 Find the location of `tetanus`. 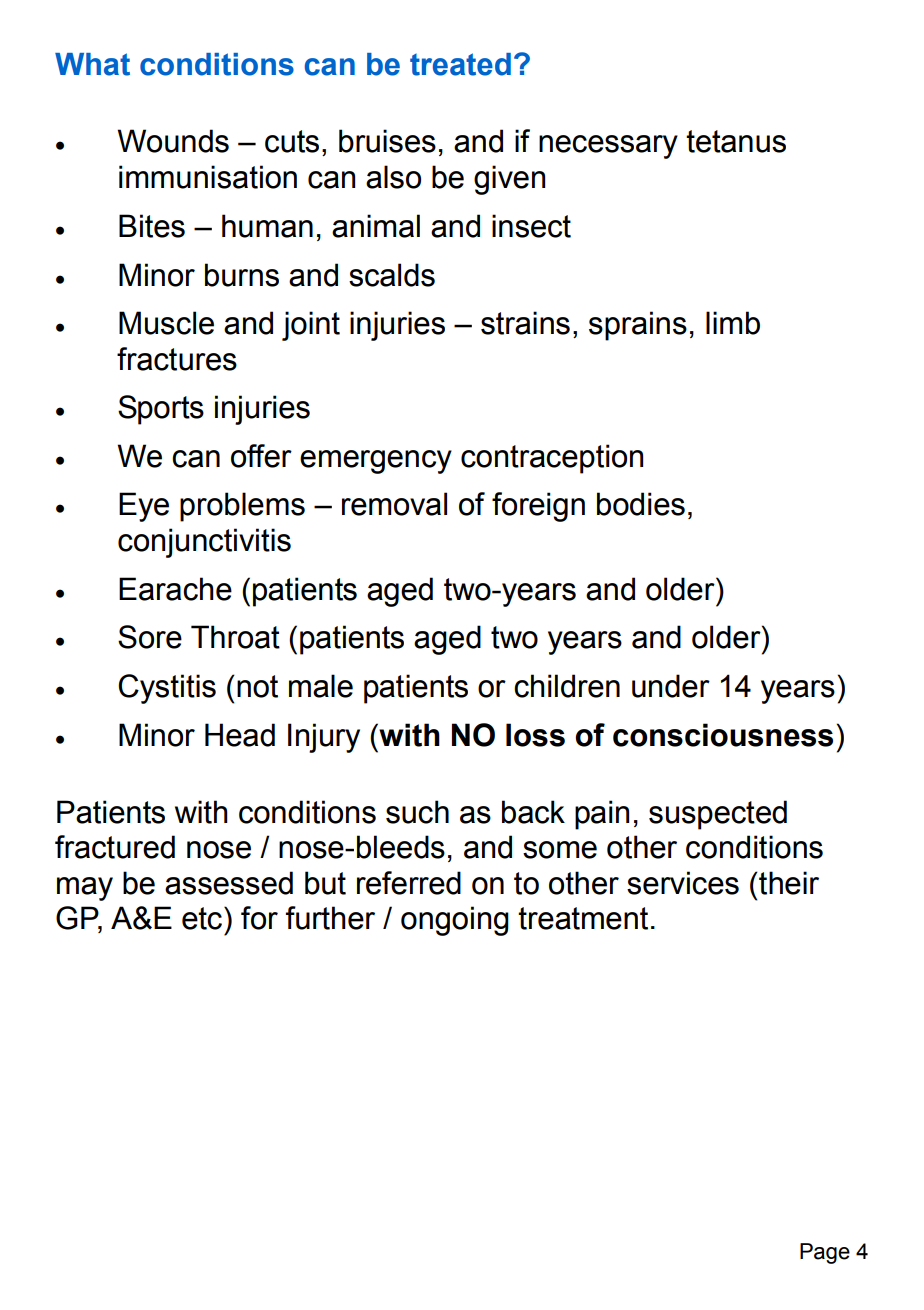

tetanus is located at coordinates (736, 141).
